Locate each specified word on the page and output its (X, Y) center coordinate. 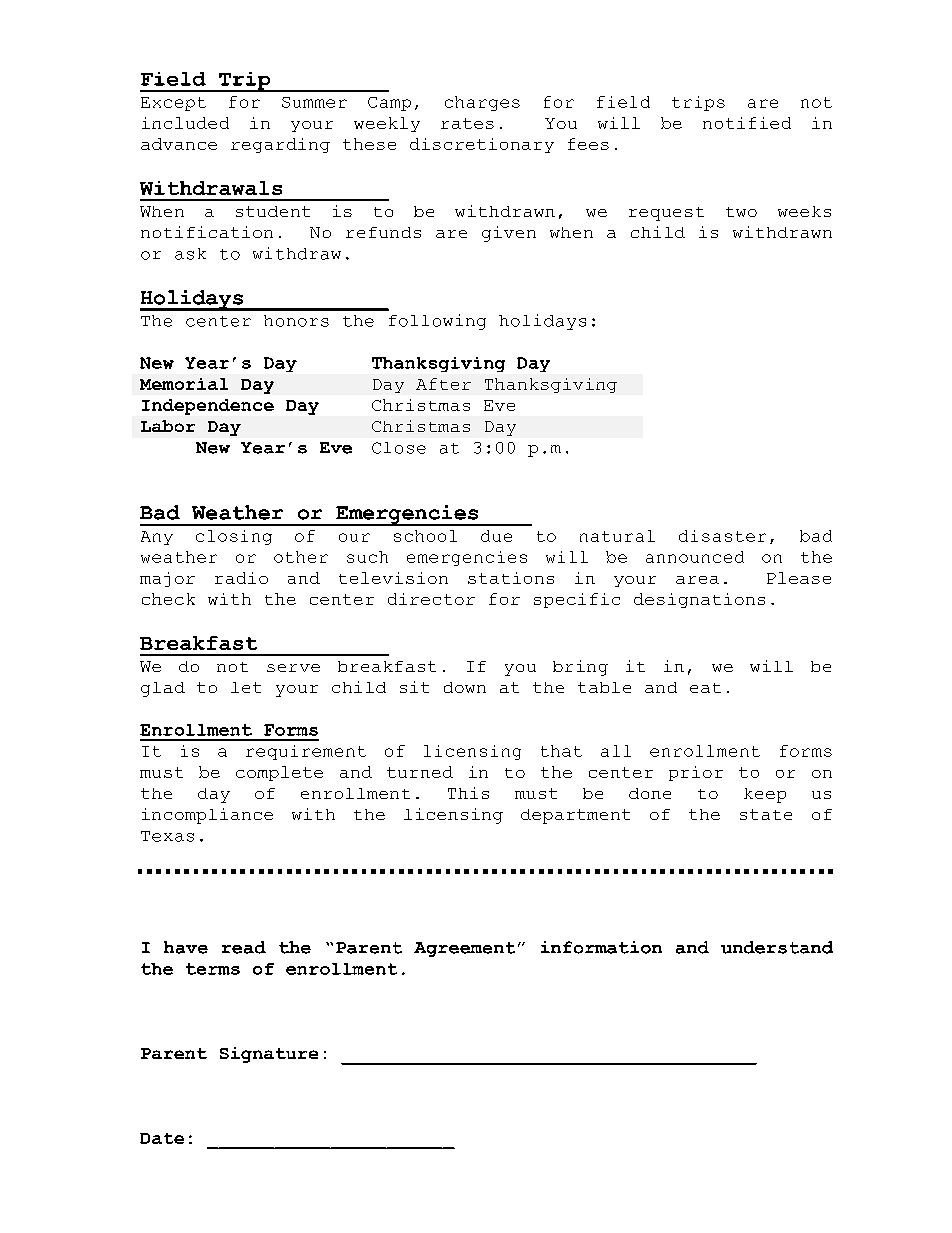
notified (747, 123)
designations (699, 600)
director (431, 599)
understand (777, 947)
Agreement (464, 949)
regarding (280, 145)
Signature (269, 1055)
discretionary (482, 145)
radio (241, 578)
